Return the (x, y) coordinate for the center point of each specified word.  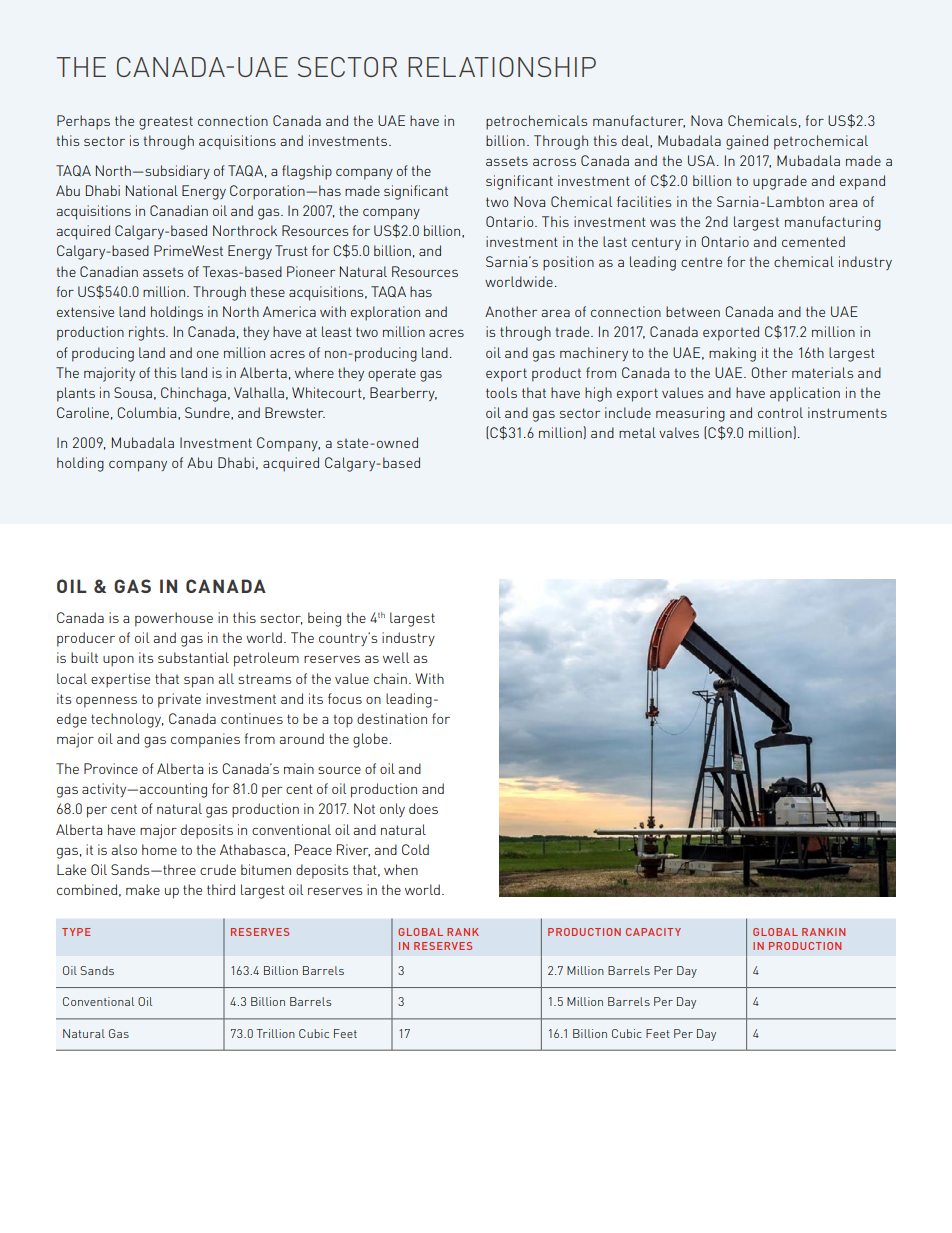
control (780, 412)
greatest (166, 123)
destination (392, 718)
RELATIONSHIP (502, 67)
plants (76, 394)
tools (501, 392)
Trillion (275, 1033)
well (396, 657)
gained (747, 142)
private (179, 700)
